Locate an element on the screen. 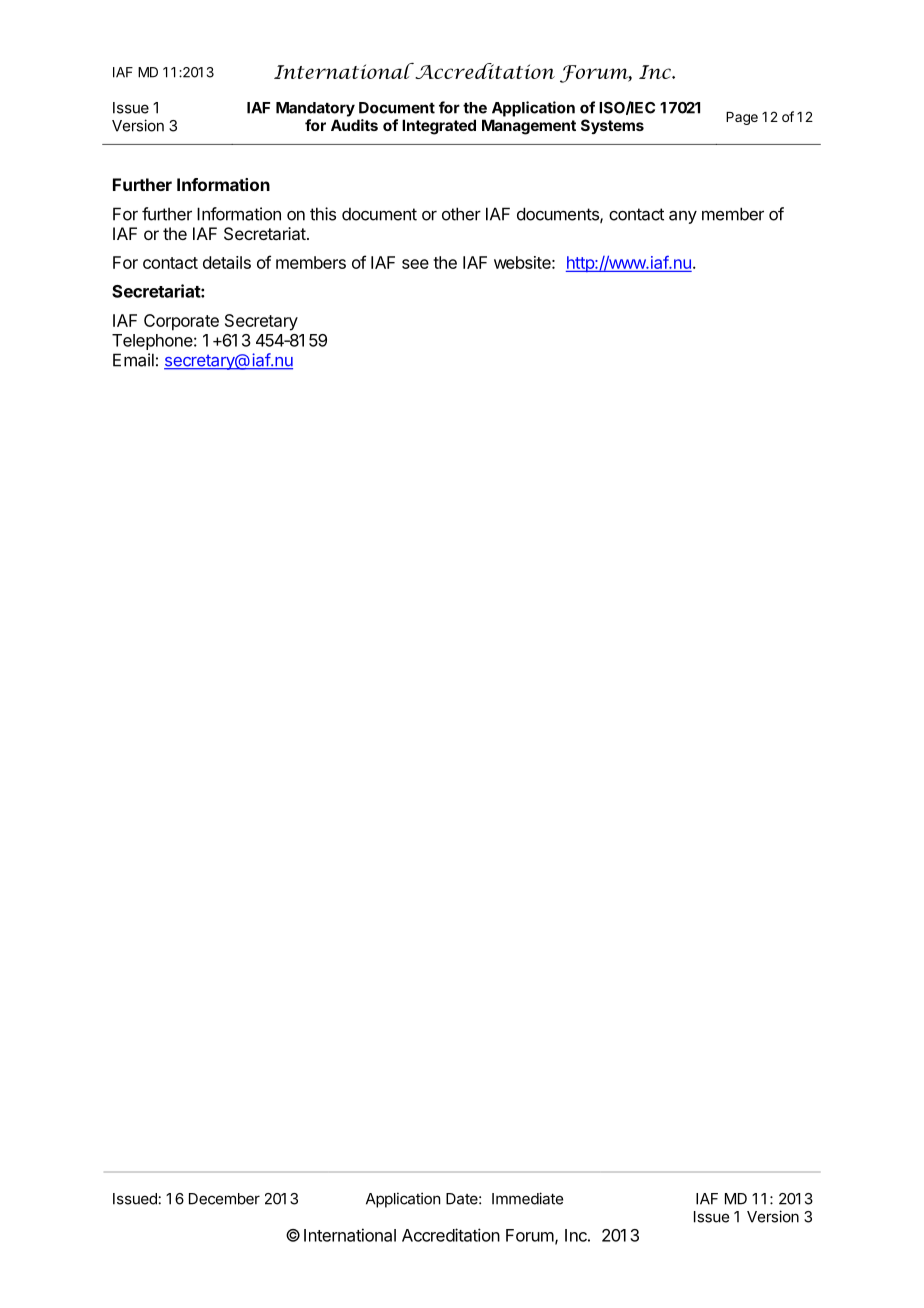 Image resolution: width=924 pixels, height=1308 pixels. Management is located at coordinates (529, 127).
